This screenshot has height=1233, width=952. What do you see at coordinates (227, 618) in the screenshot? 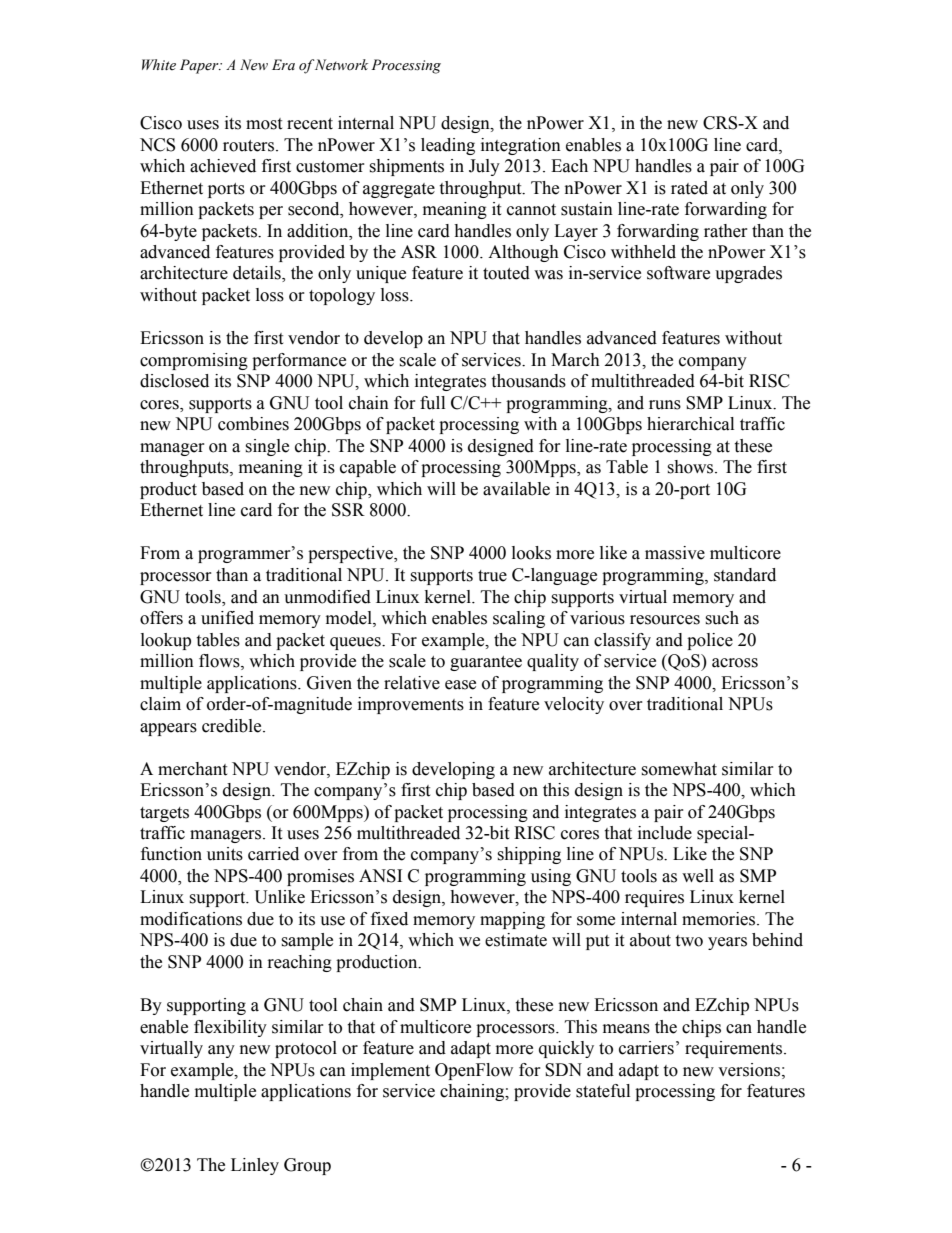
I see `unified` at bounding box center [227, 618].
